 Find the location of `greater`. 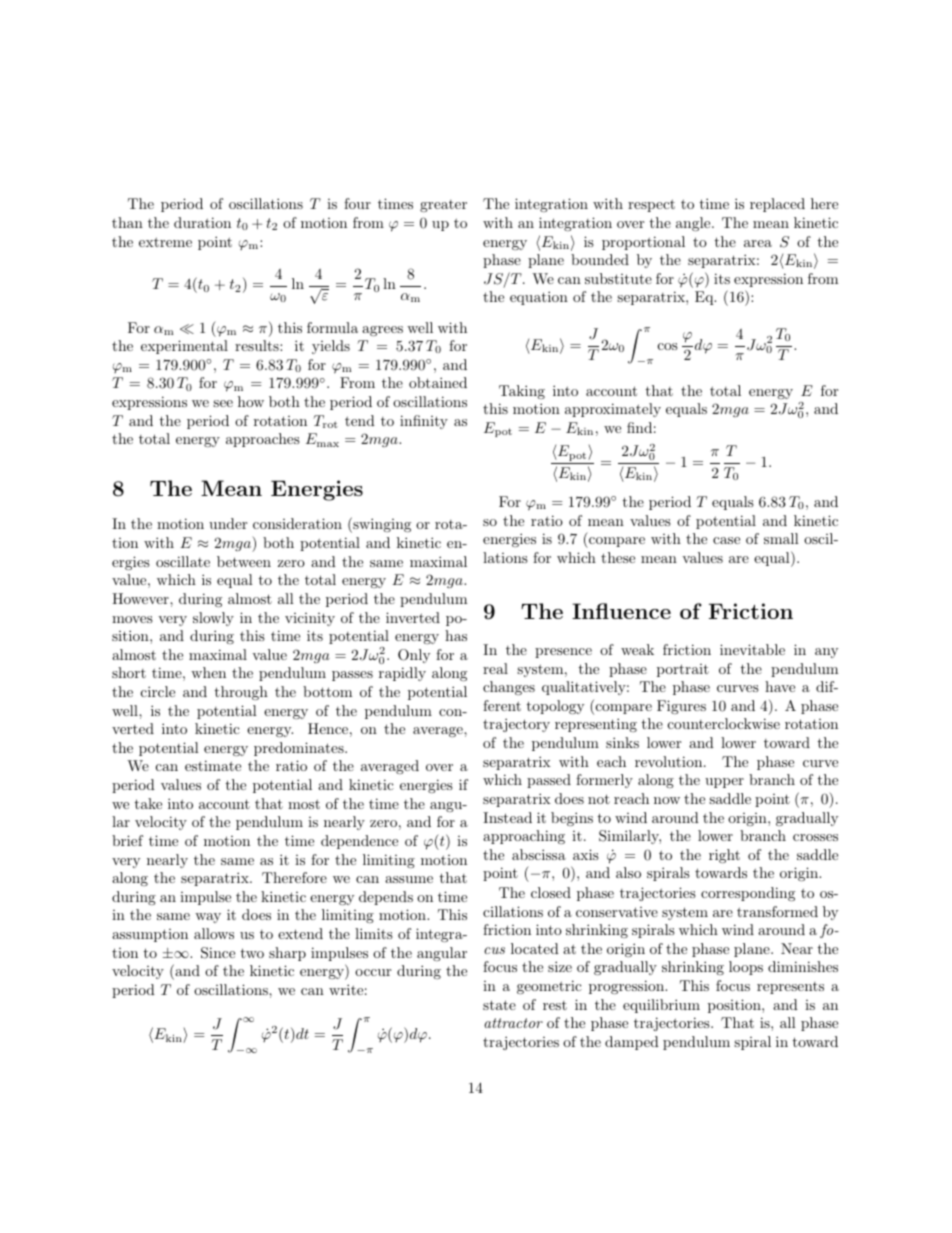

greater is located at coordinates (443, 206).
